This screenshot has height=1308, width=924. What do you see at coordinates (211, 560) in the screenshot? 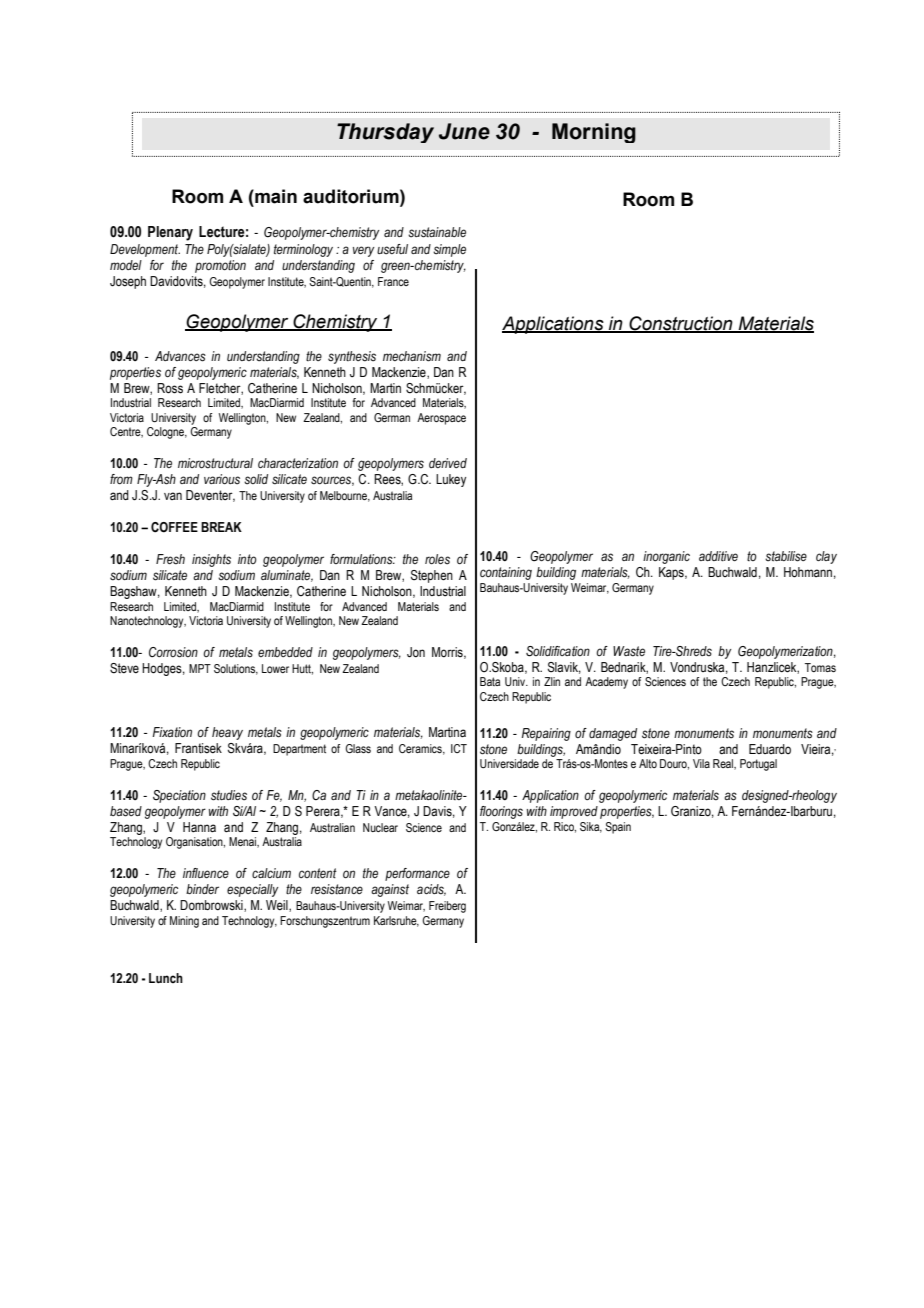
I see `insights` at bounding box center [211, 560].
